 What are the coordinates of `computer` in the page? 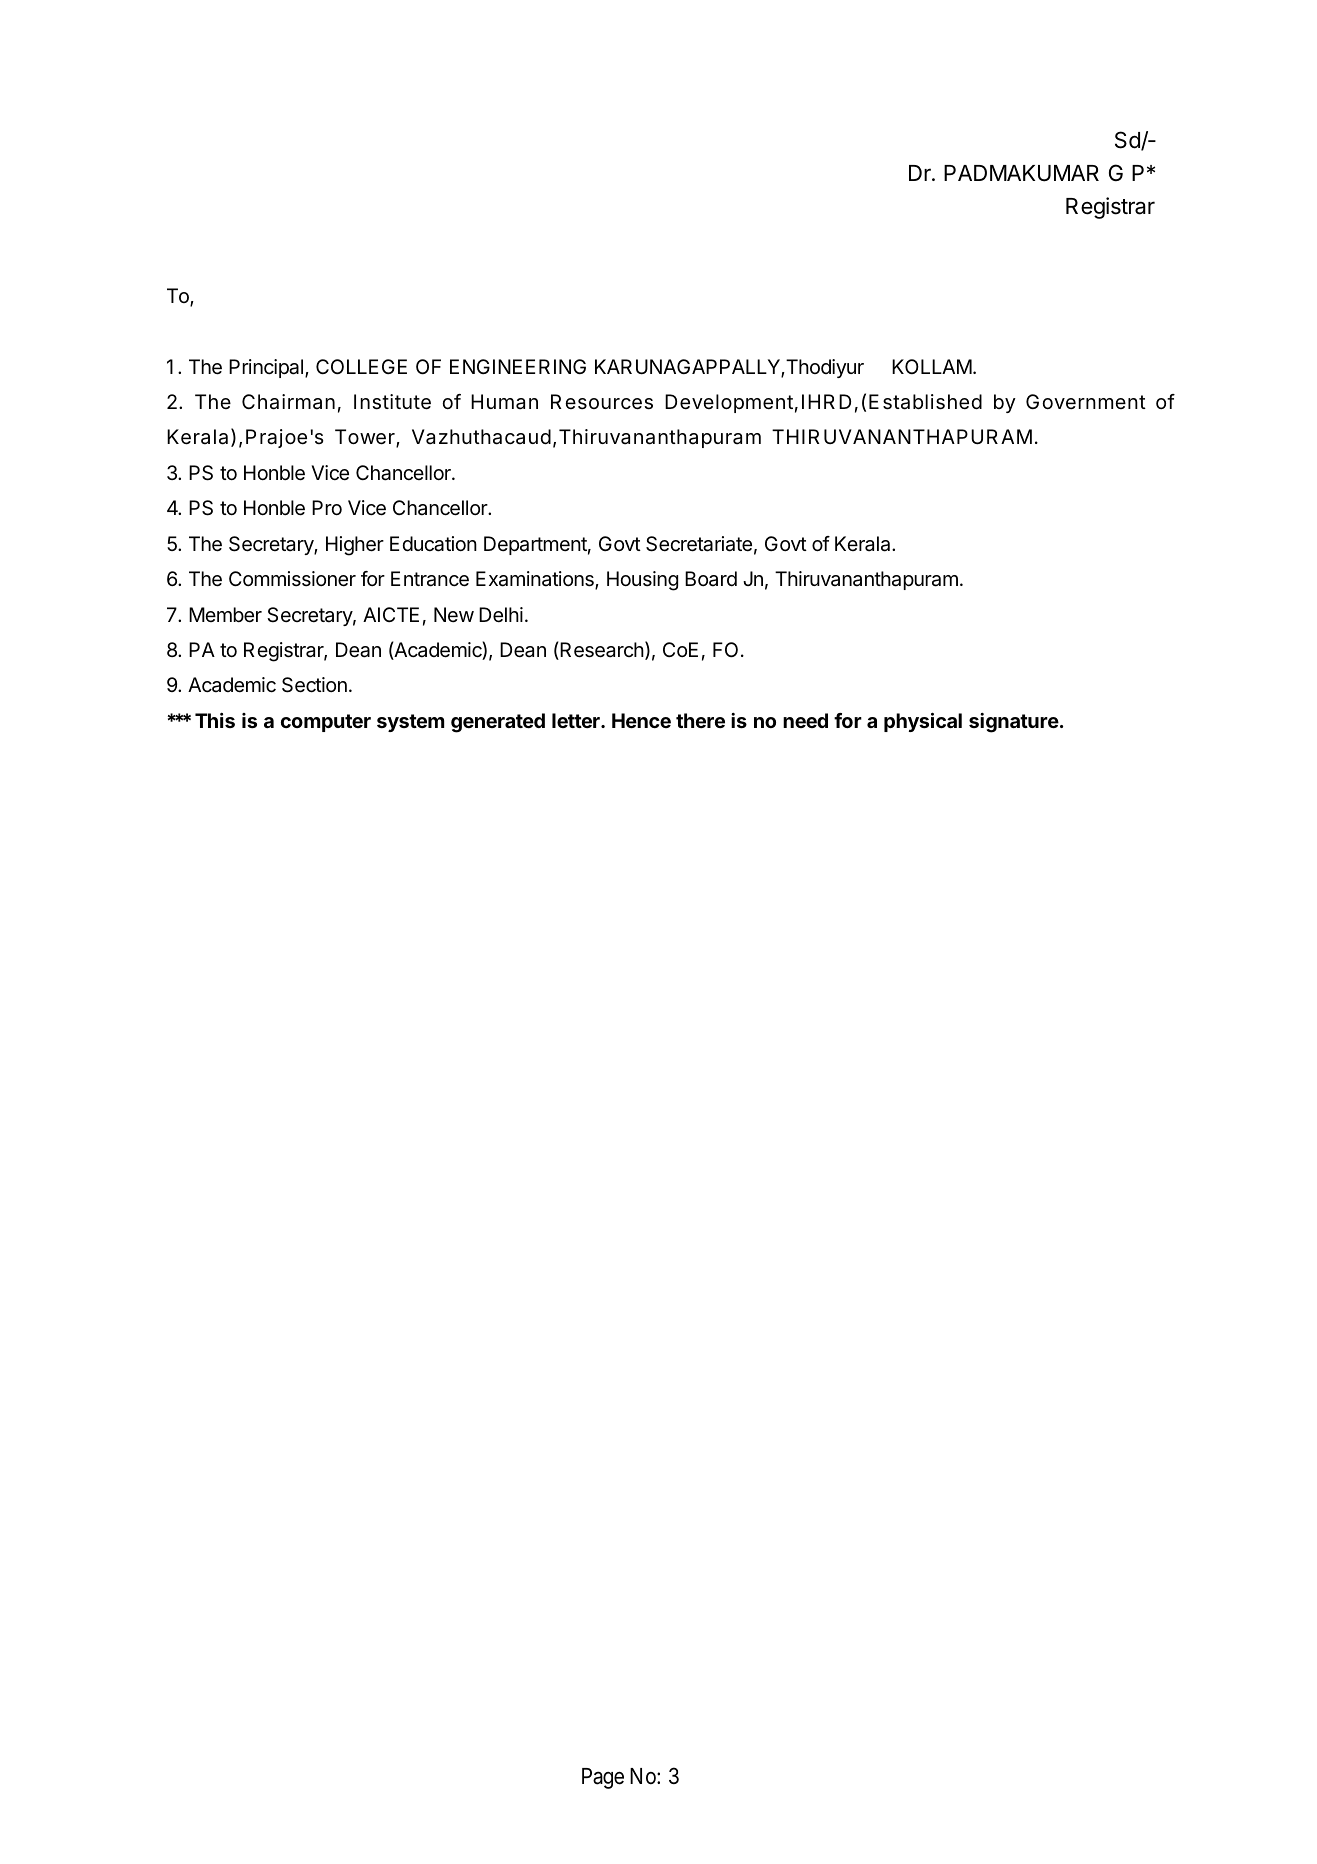 It's located at (326, 723).
